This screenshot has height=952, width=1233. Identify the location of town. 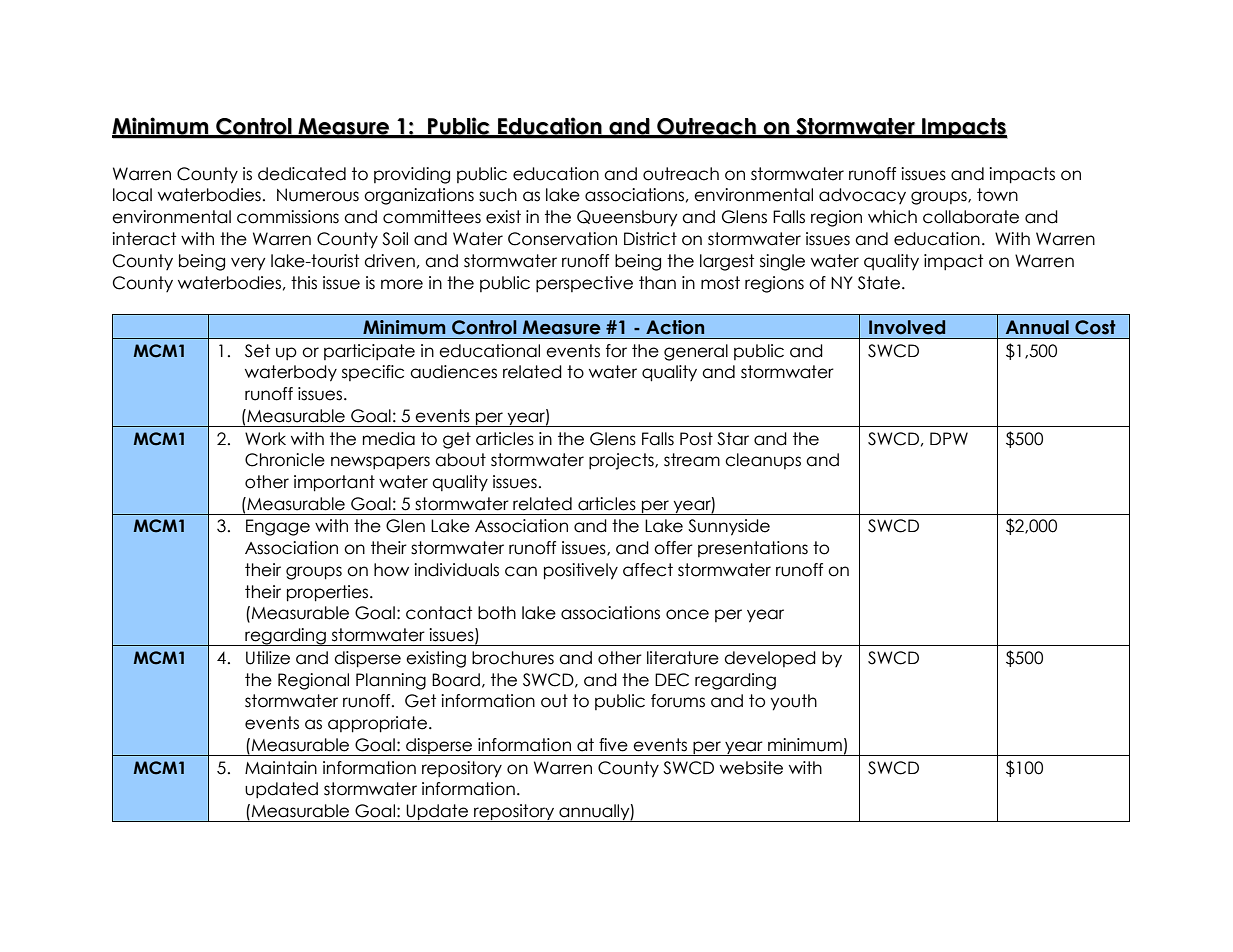
(997, 195).
